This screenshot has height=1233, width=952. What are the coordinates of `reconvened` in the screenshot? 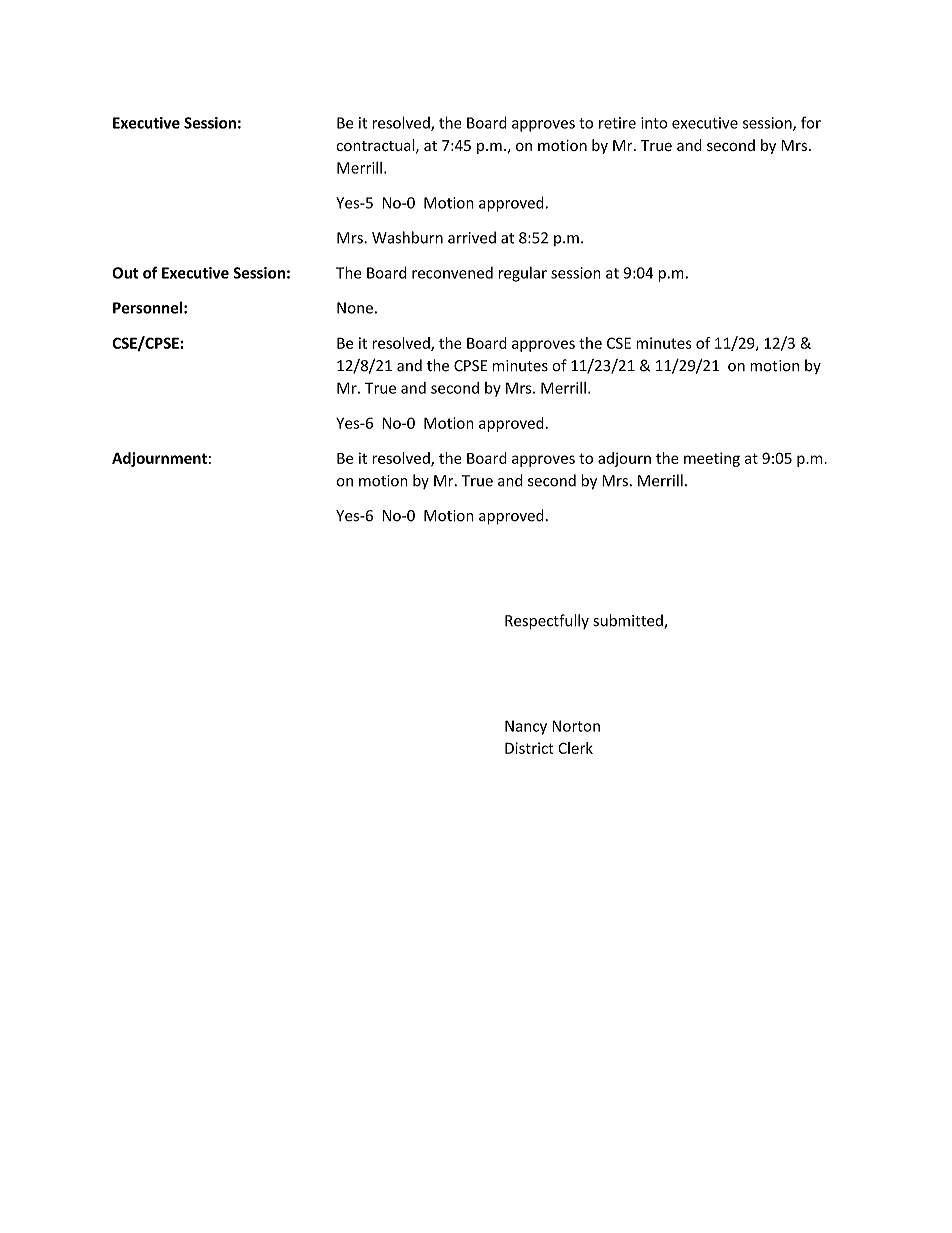 It's located at (452, 273).
